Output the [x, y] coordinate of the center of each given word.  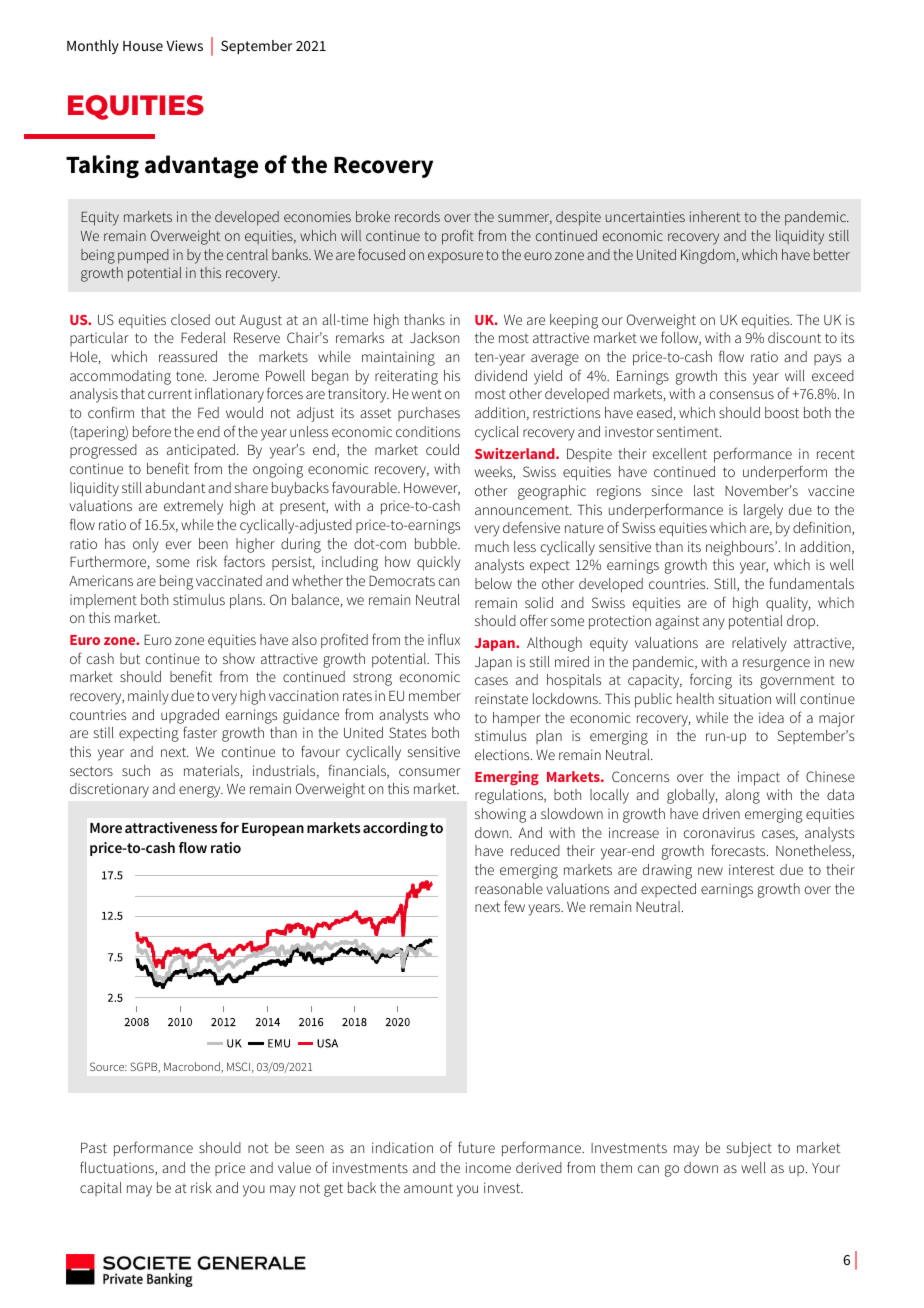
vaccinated [229, 580]
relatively [759, 644]
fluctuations [118, 1168]
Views [184, 45]
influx [444, 639]
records [417, 216]
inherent [715, 216]
